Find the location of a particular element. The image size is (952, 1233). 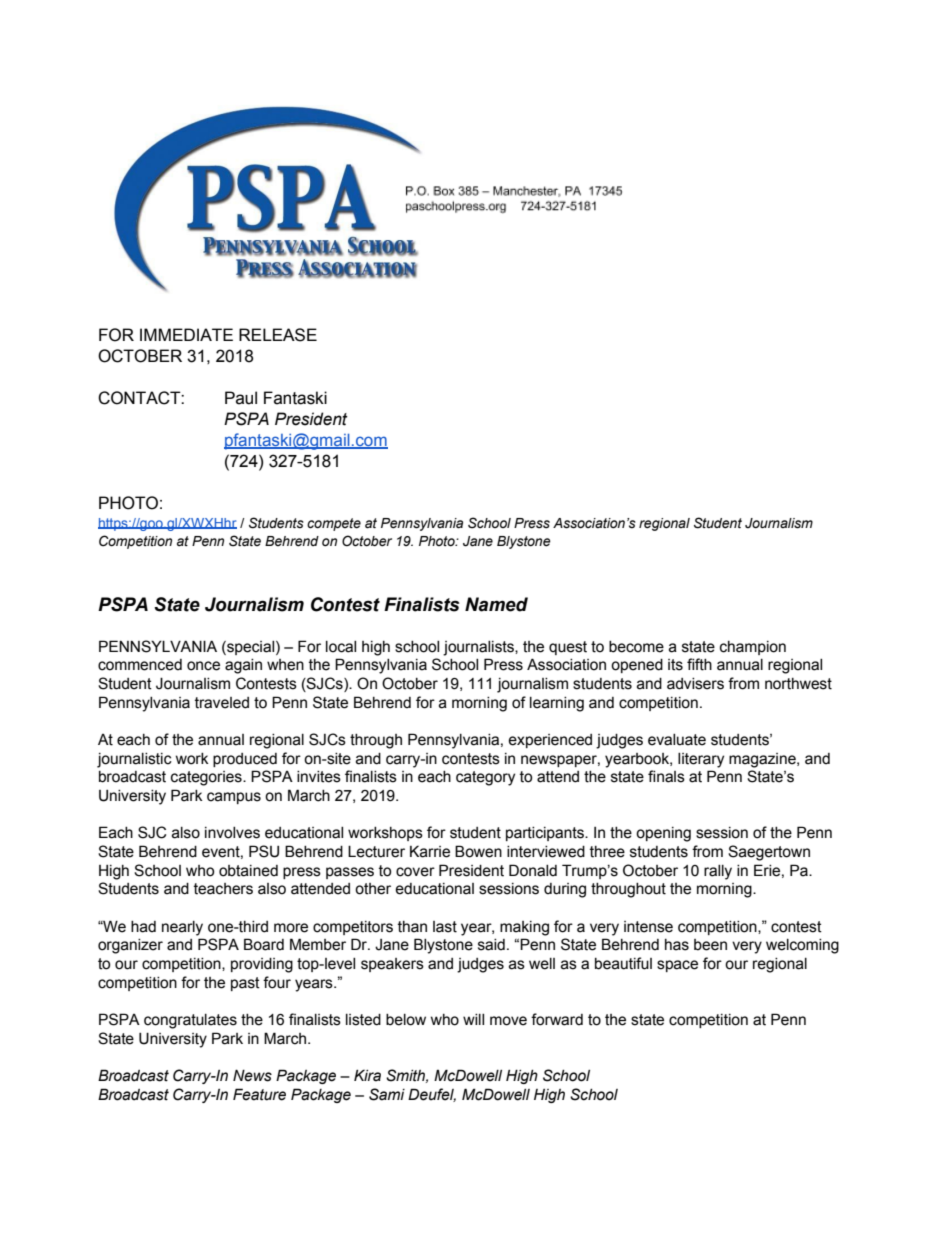

opening is located at coordinates (663, 834).
